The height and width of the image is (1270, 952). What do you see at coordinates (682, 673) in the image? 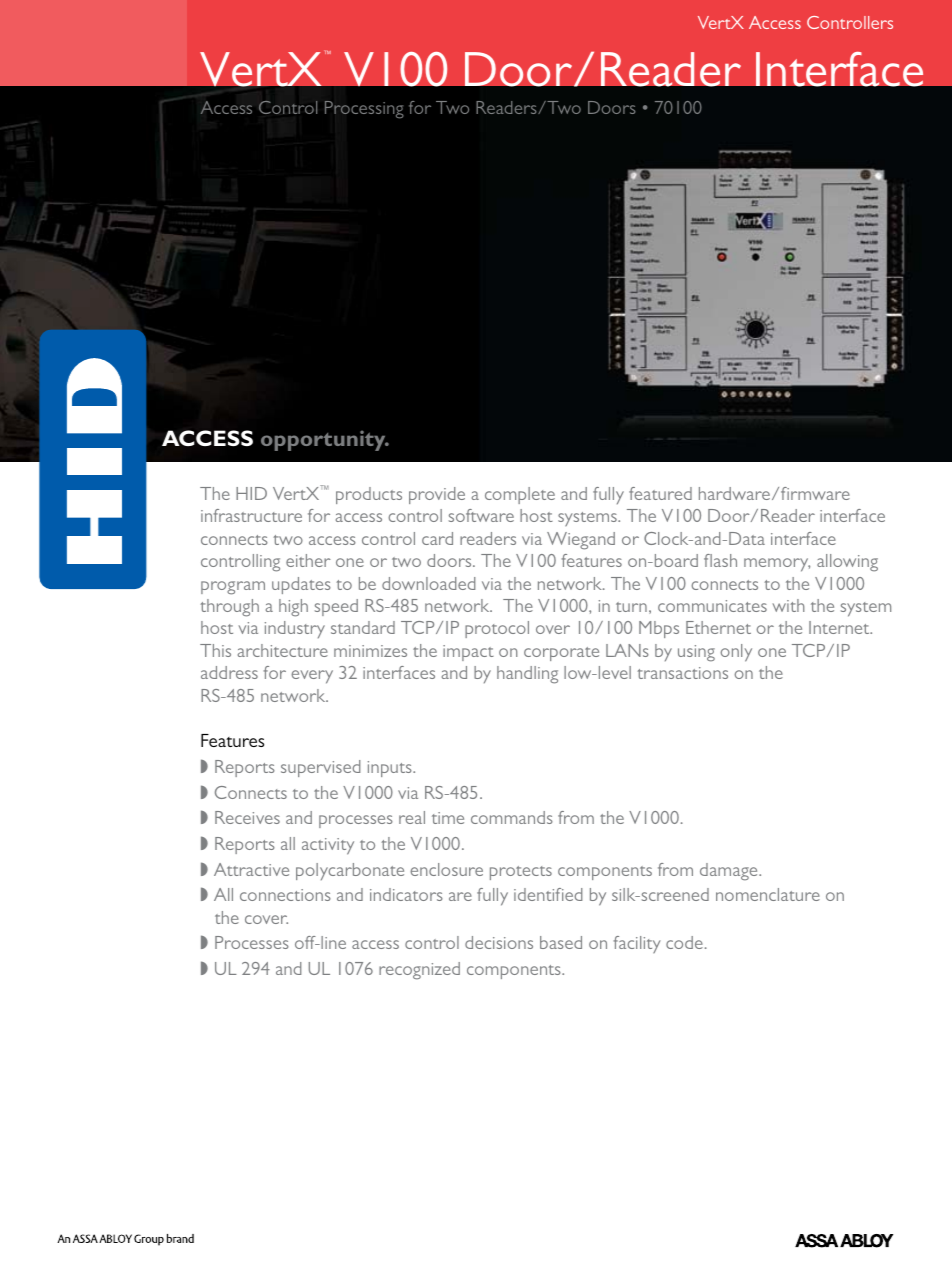
I see `transactions` at bounding box center [682, 673].
